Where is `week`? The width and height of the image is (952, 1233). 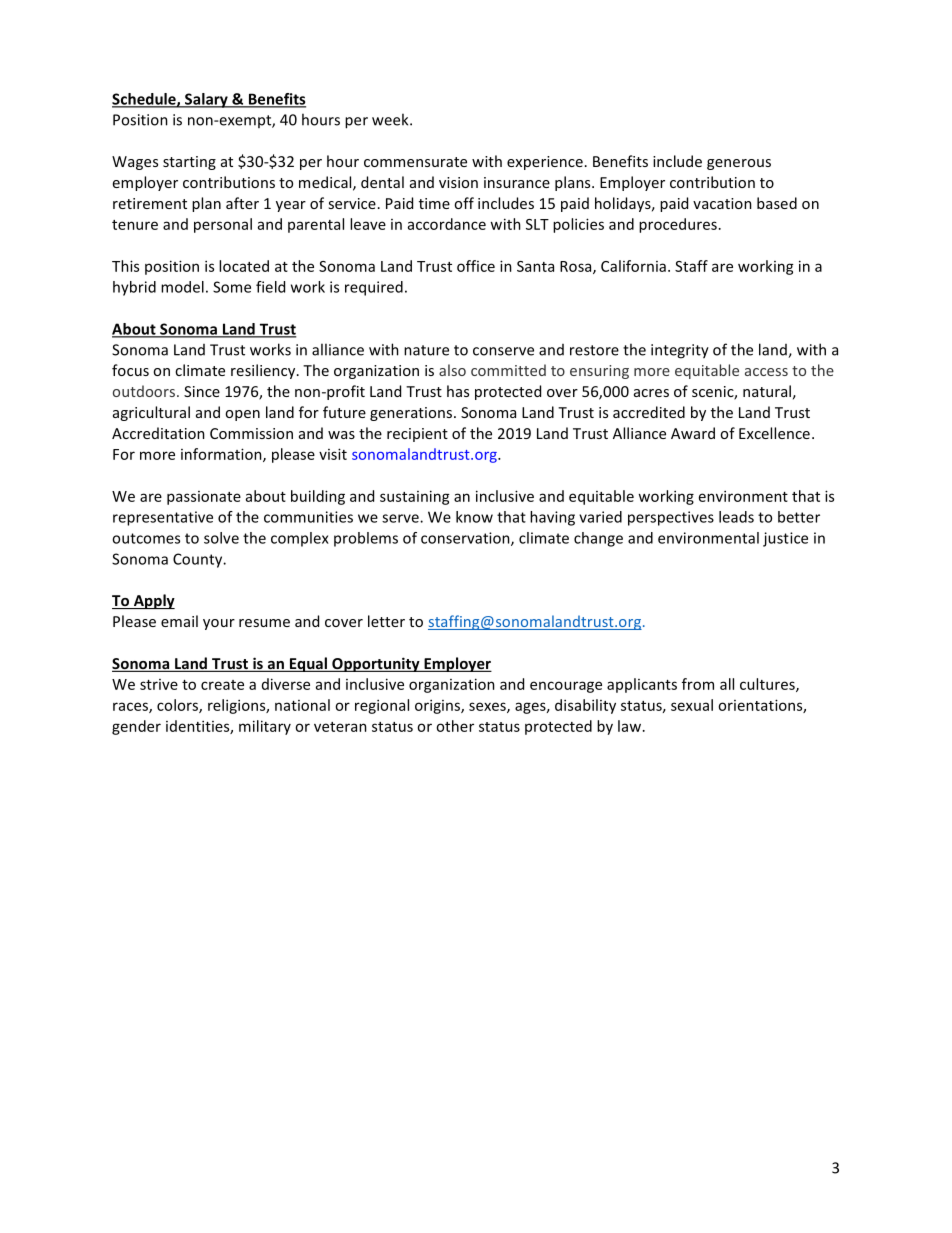 week is located at coordinates (391, 119).
